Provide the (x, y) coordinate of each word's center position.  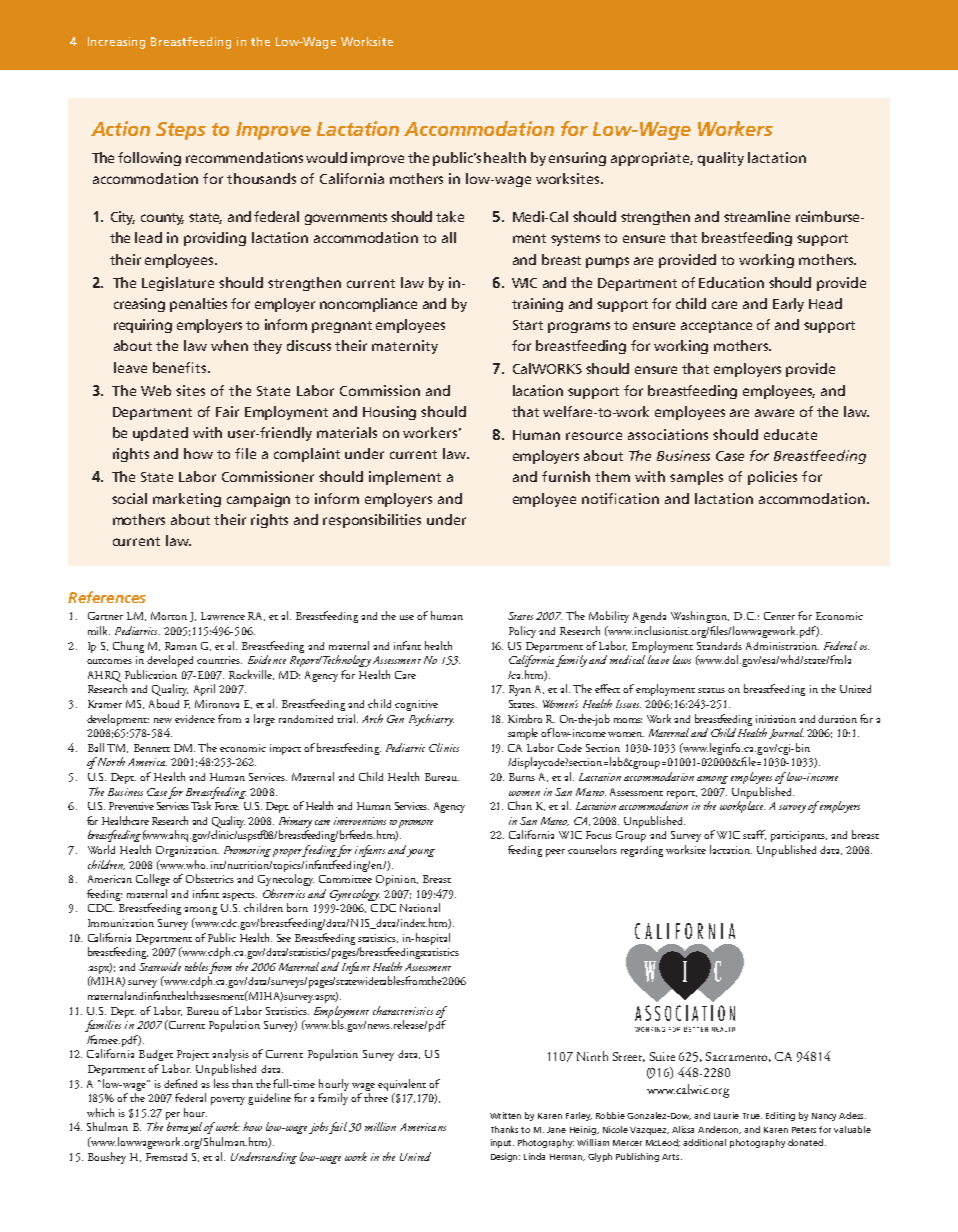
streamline (757, 216)
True (752, 1116)
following (149, 159)
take (450, 216)
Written (505, 1115)
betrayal (186, 1128)
